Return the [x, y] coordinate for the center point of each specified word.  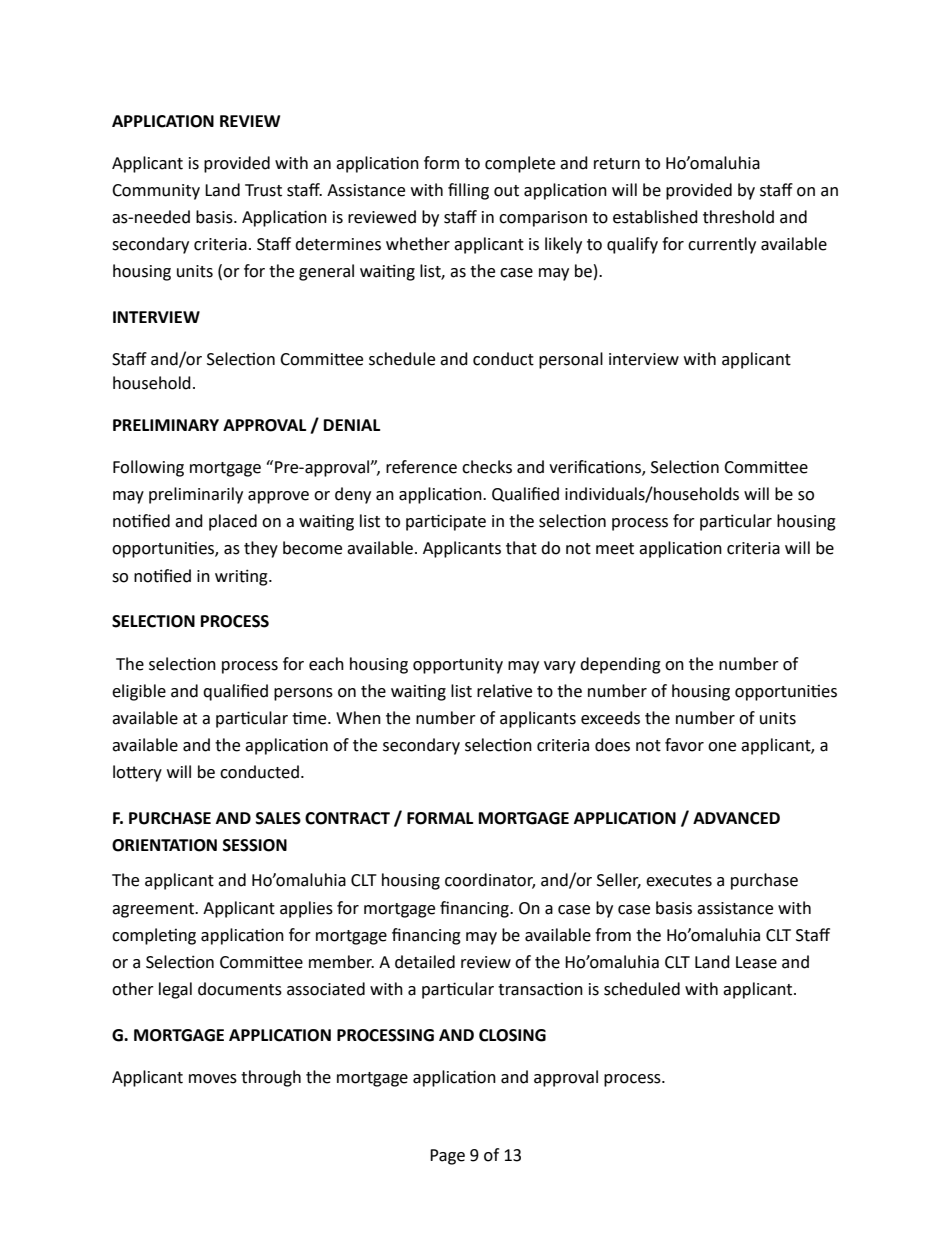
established [655, 217]
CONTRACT [347, 818]
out [506, 191]
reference [421, 467]
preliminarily [196, 495]
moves [213, 1079]
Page [447, 1157]
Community [156, 192]
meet [615, 549]
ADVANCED [736, 818]
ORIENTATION [164, 845]
